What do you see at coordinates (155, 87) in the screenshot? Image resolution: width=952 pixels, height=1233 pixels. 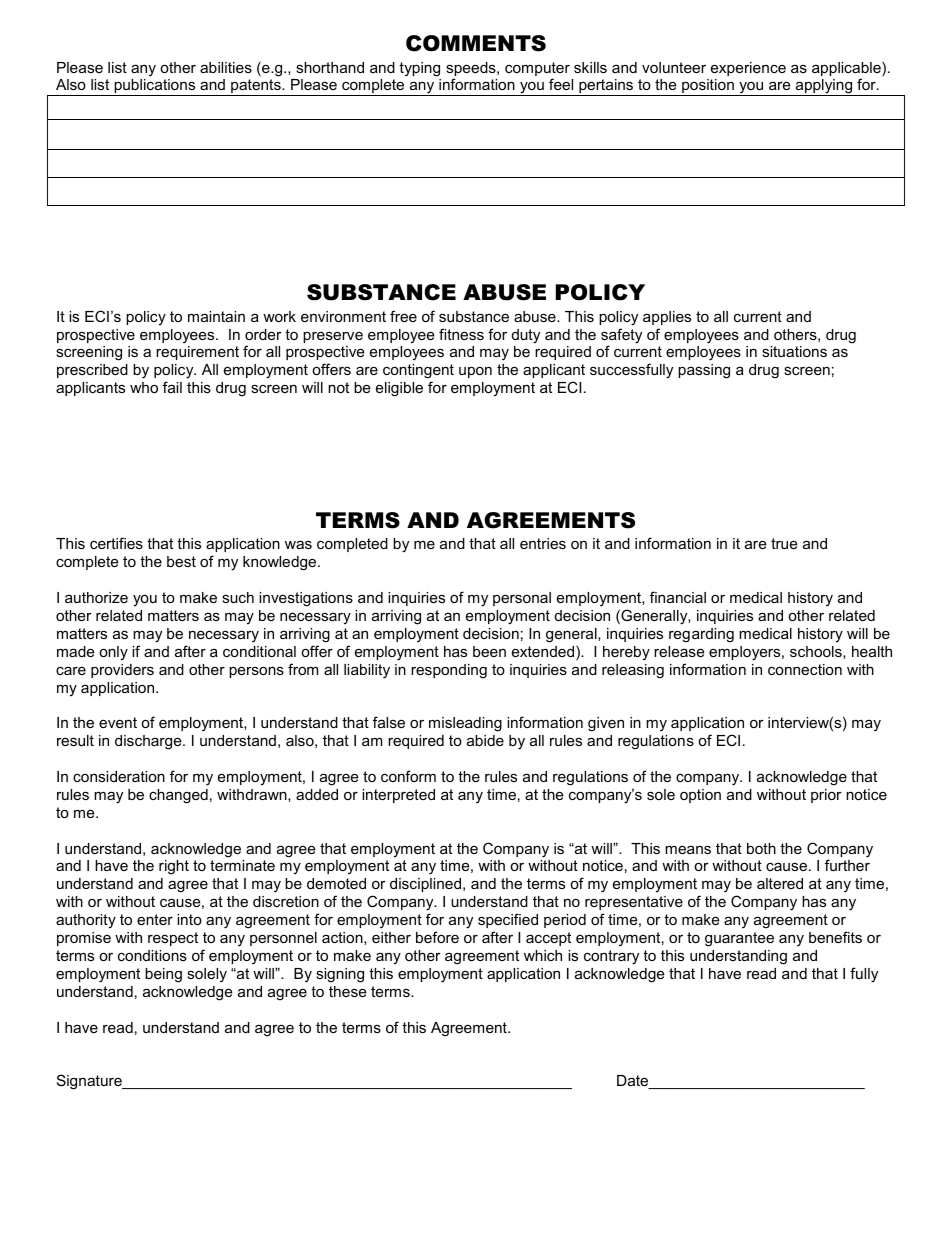 I see `publications` at bounding box center [155, 87].
